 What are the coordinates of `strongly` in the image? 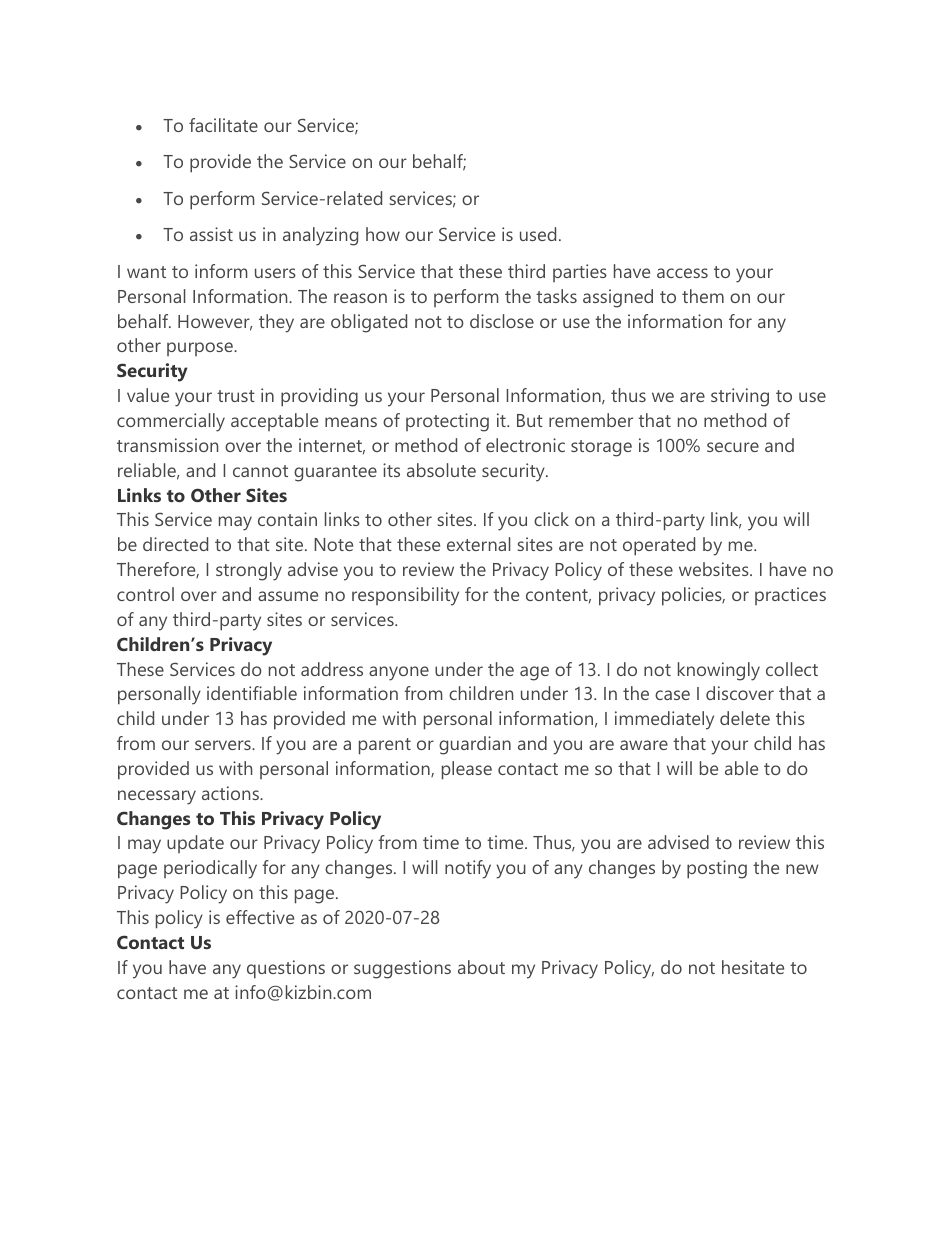 It's located at (249, 571).
